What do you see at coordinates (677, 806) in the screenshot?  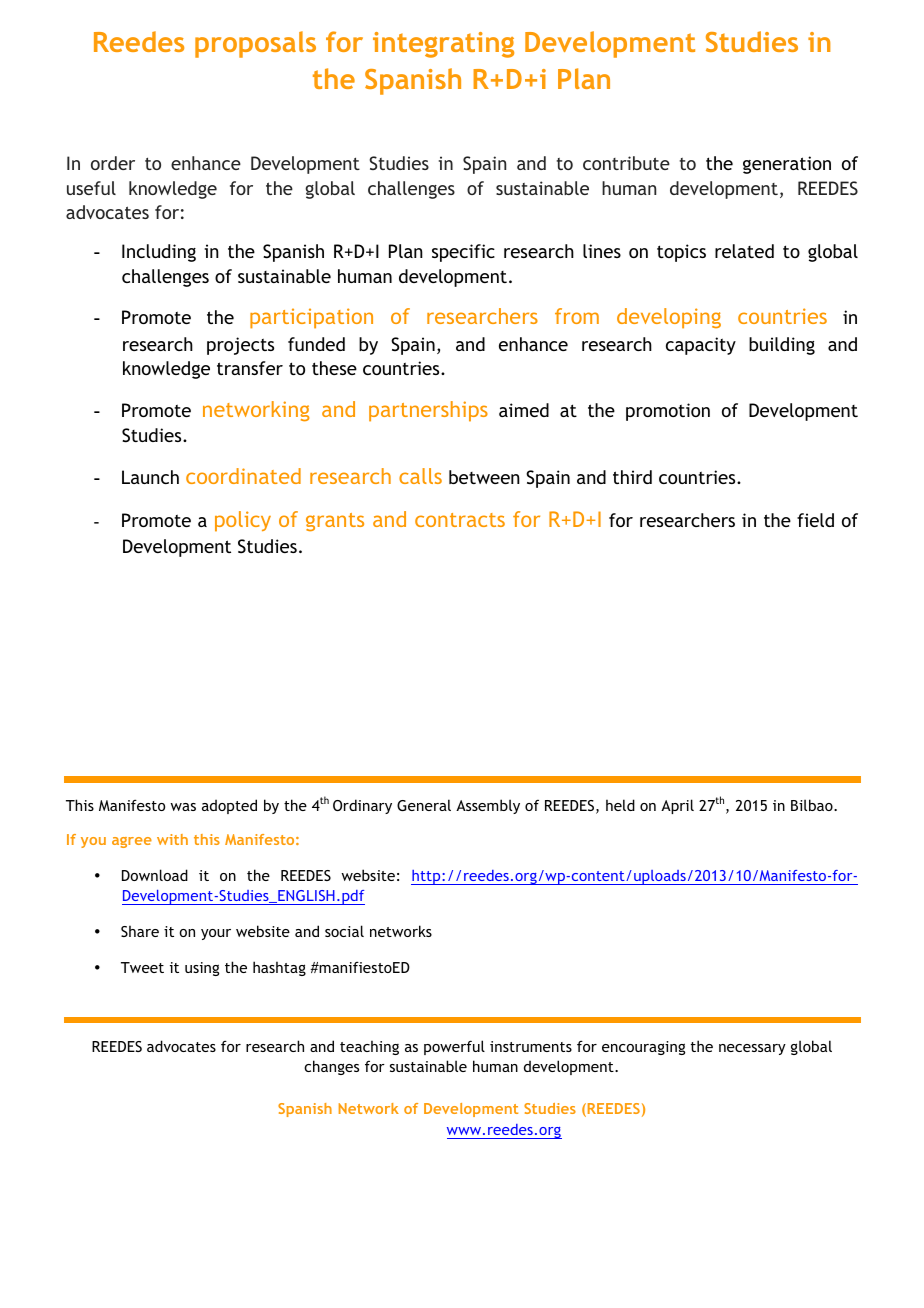 I see `April` at bounding box center [677, 806].
